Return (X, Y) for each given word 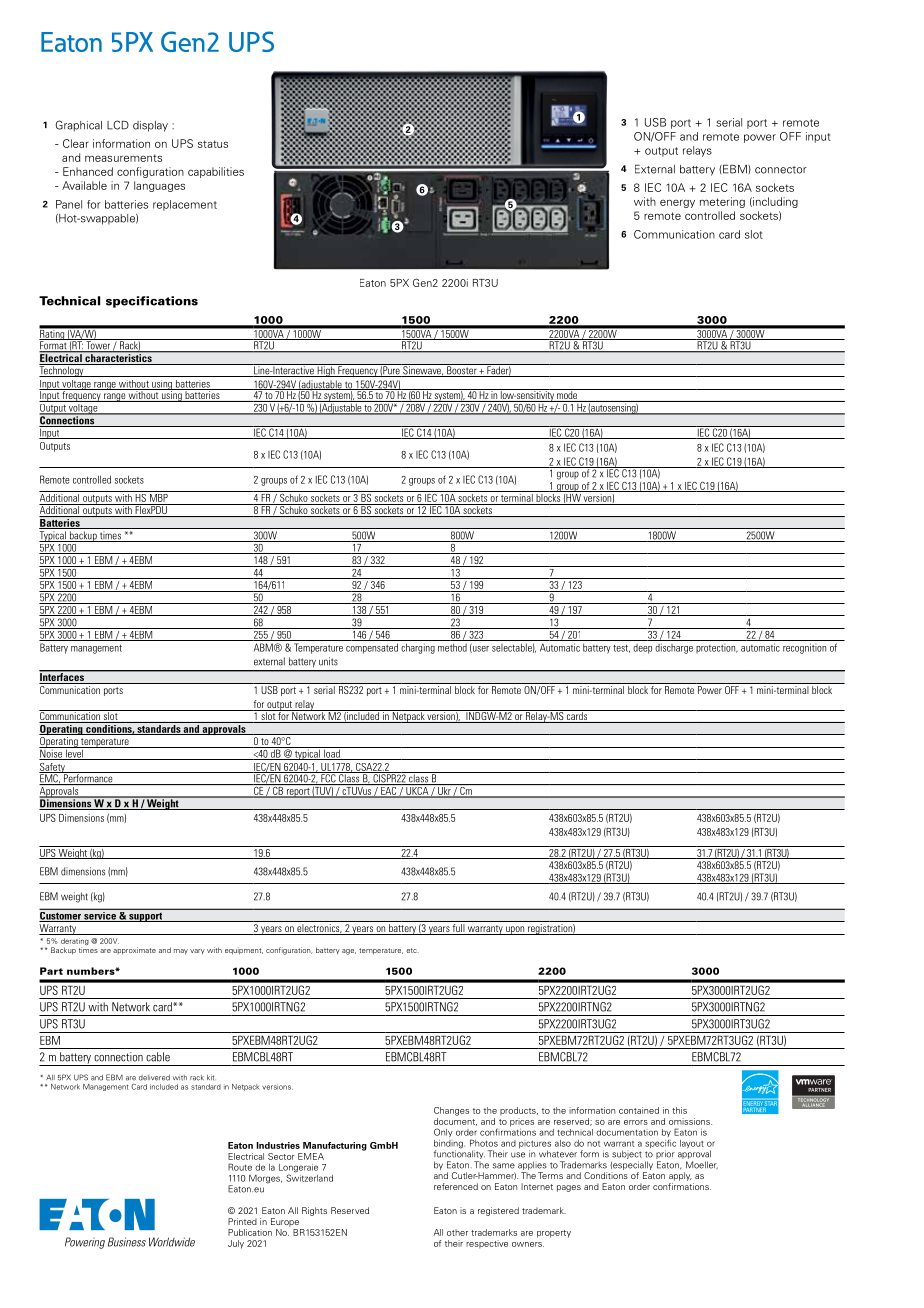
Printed (242, 1221)
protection (717, 648)
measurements (123, 158)
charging (418, 648)
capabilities (216, 172)
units (328, 661)
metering (722, 202)
